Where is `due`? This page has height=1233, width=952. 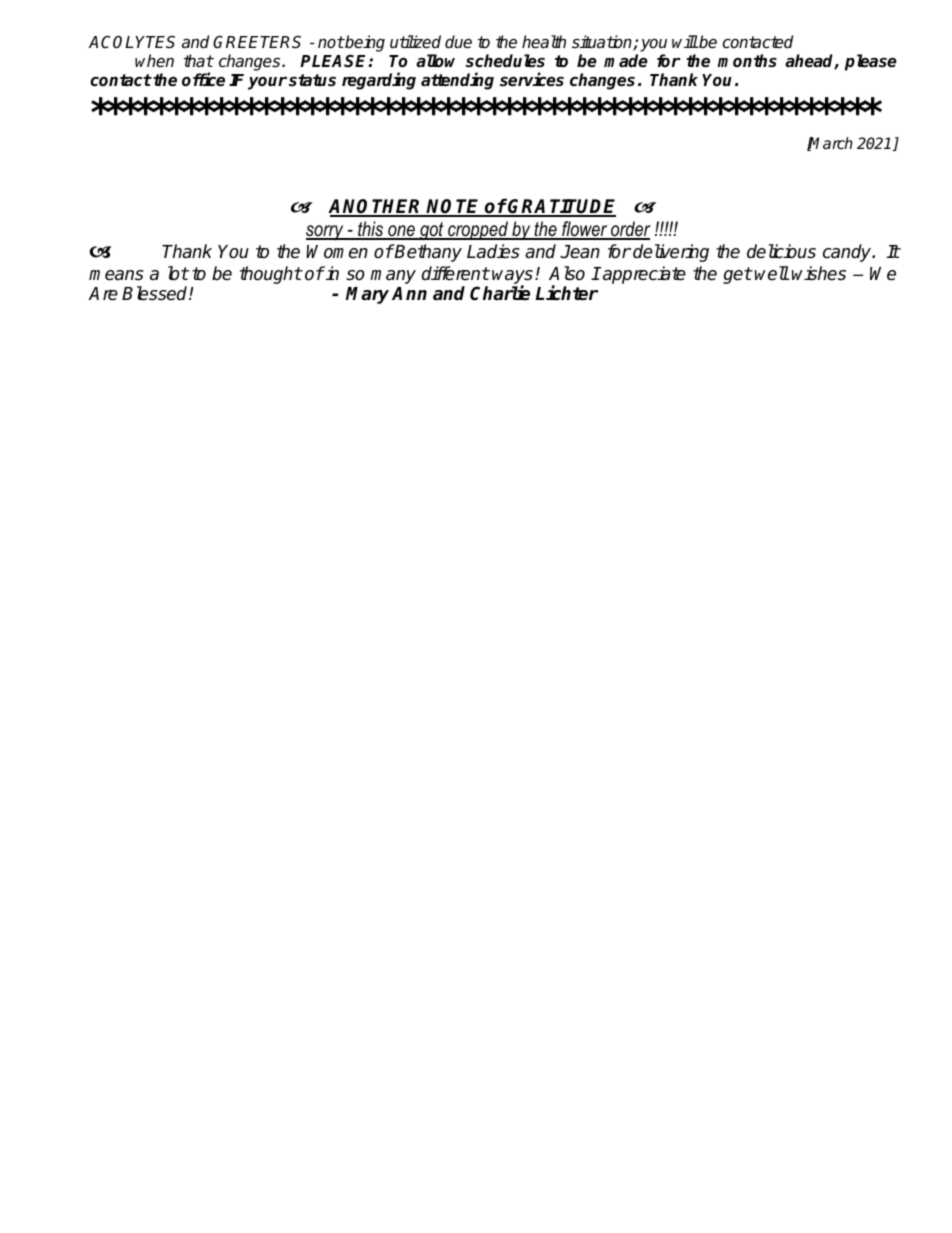 due is located at coordinates (458, 42).
